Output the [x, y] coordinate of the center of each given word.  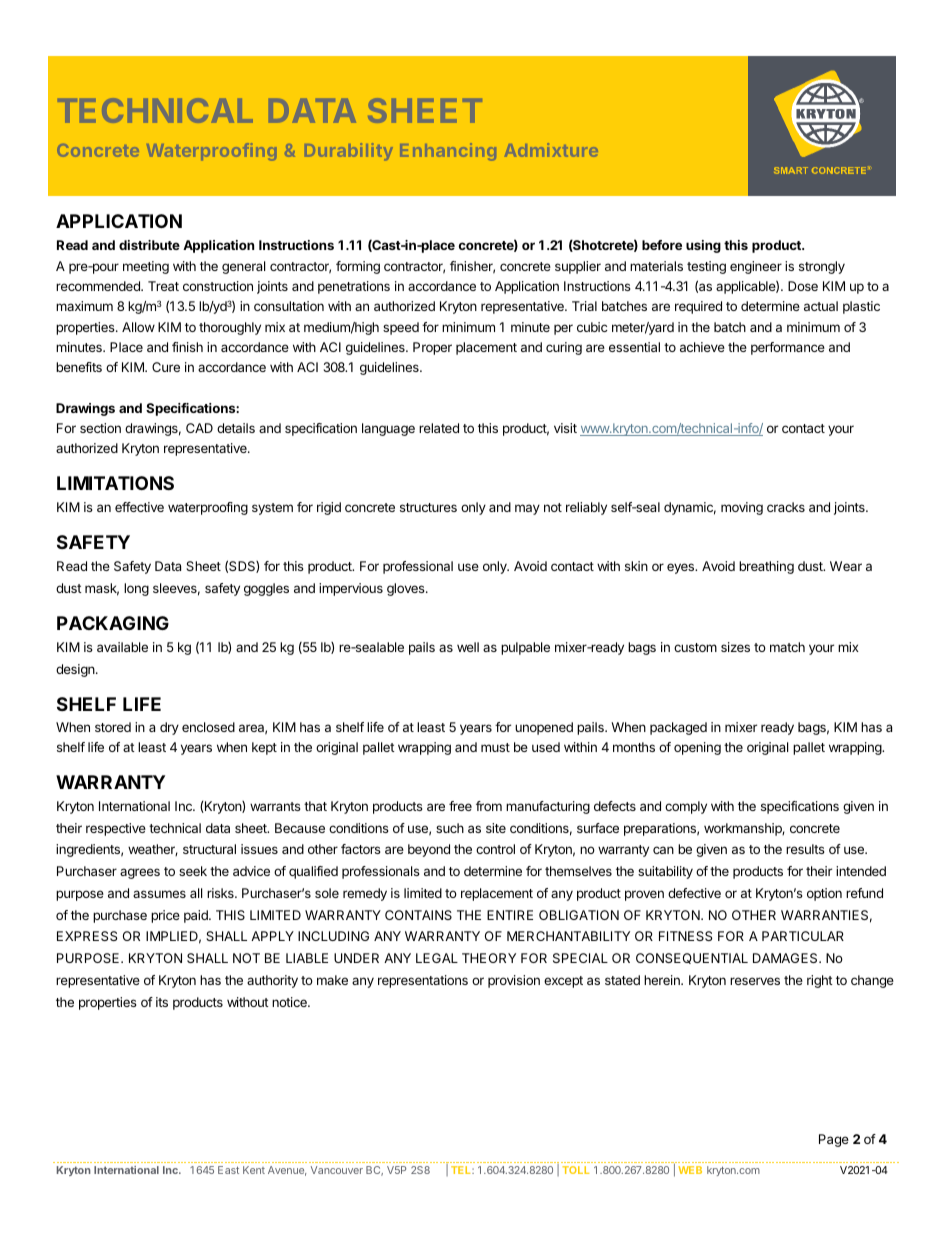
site [496, 828]
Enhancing [448, 152]
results [805, 849]
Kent [254, 1170]
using [703, 246]
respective [116, 829]
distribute [149, 245]
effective [139, 507]
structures [428, 507]
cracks [786, 507]
